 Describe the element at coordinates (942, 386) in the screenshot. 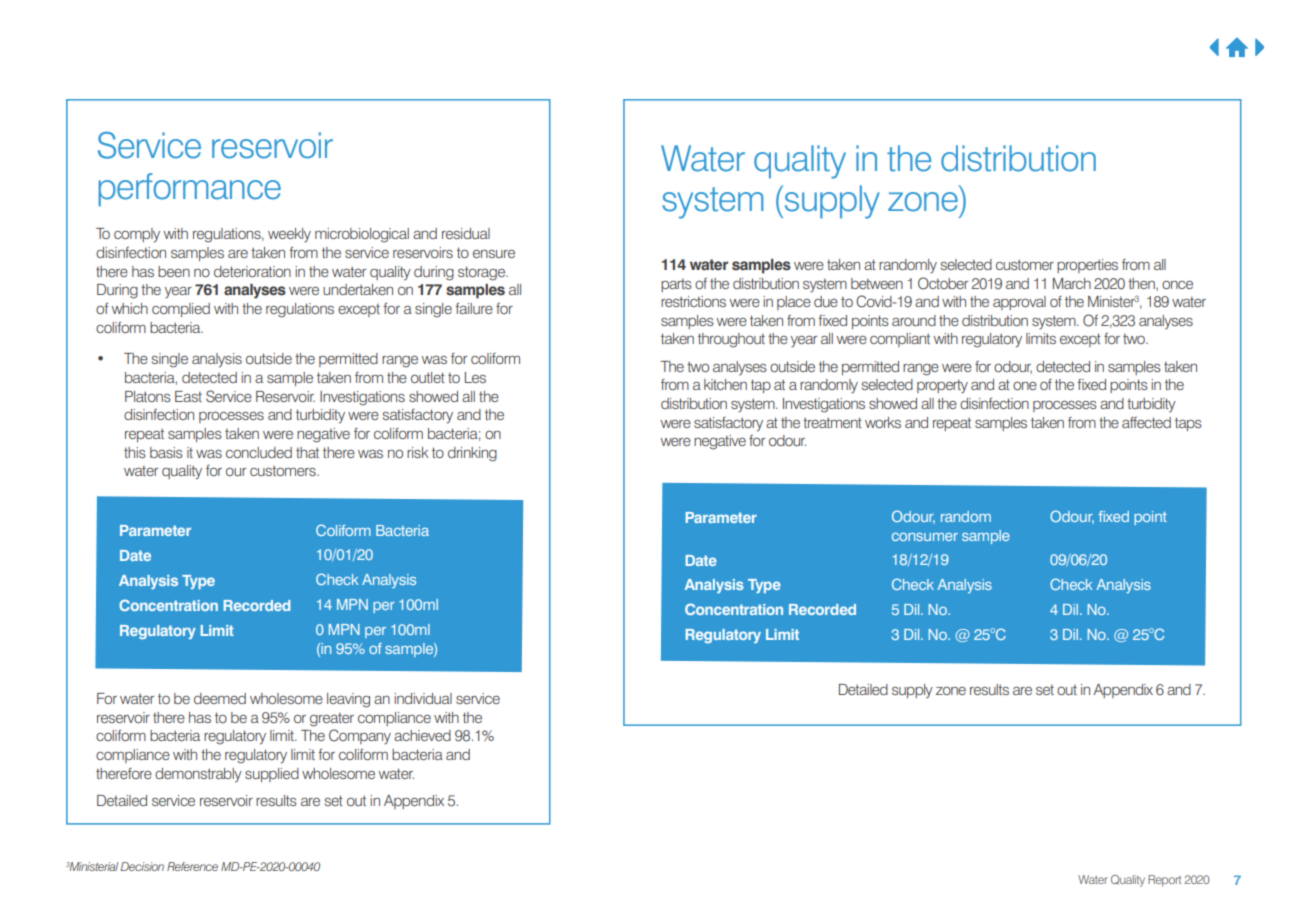

I see `property` at that location.
